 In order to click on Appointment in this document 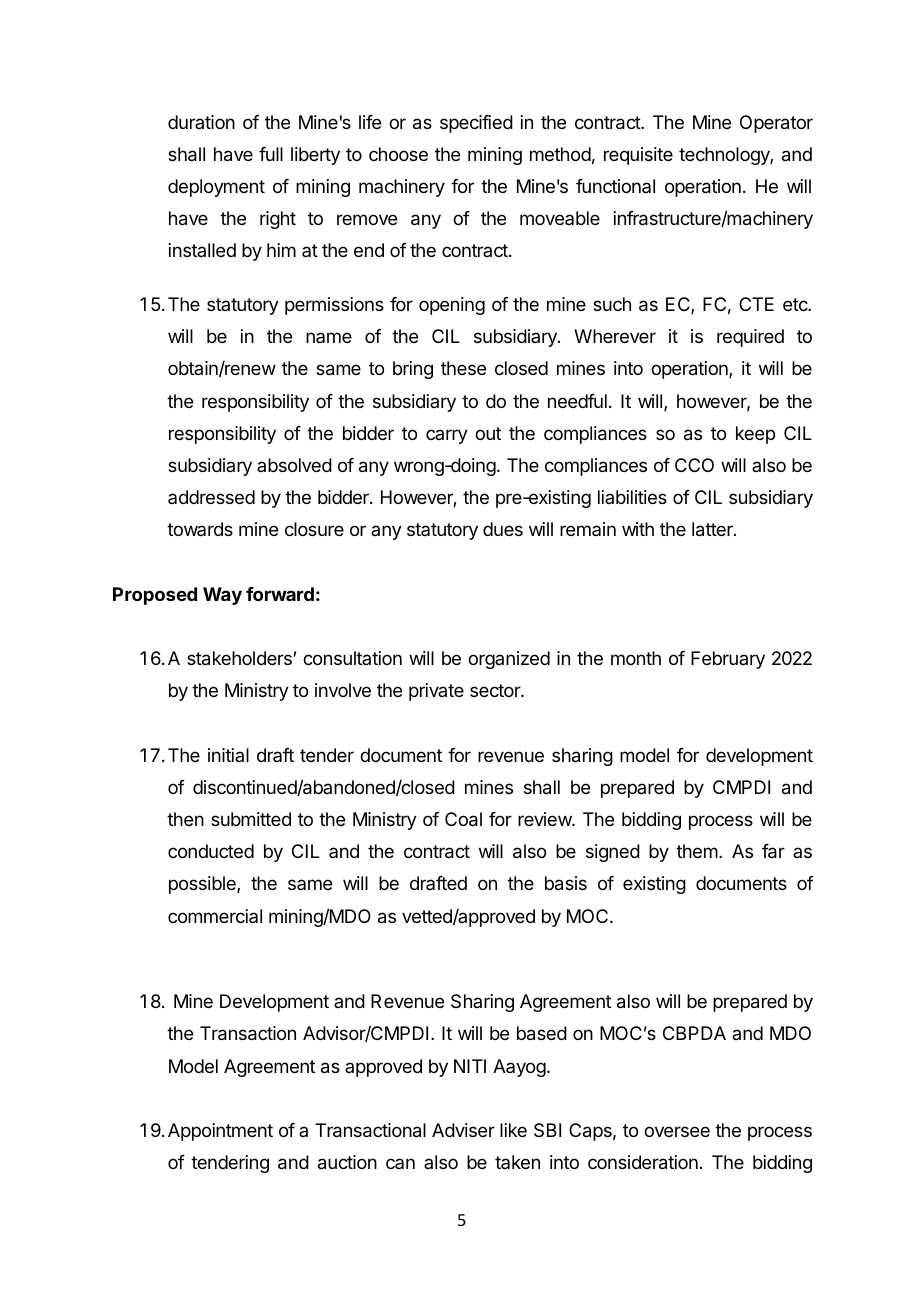, I will do `click(220, 1132)`.
